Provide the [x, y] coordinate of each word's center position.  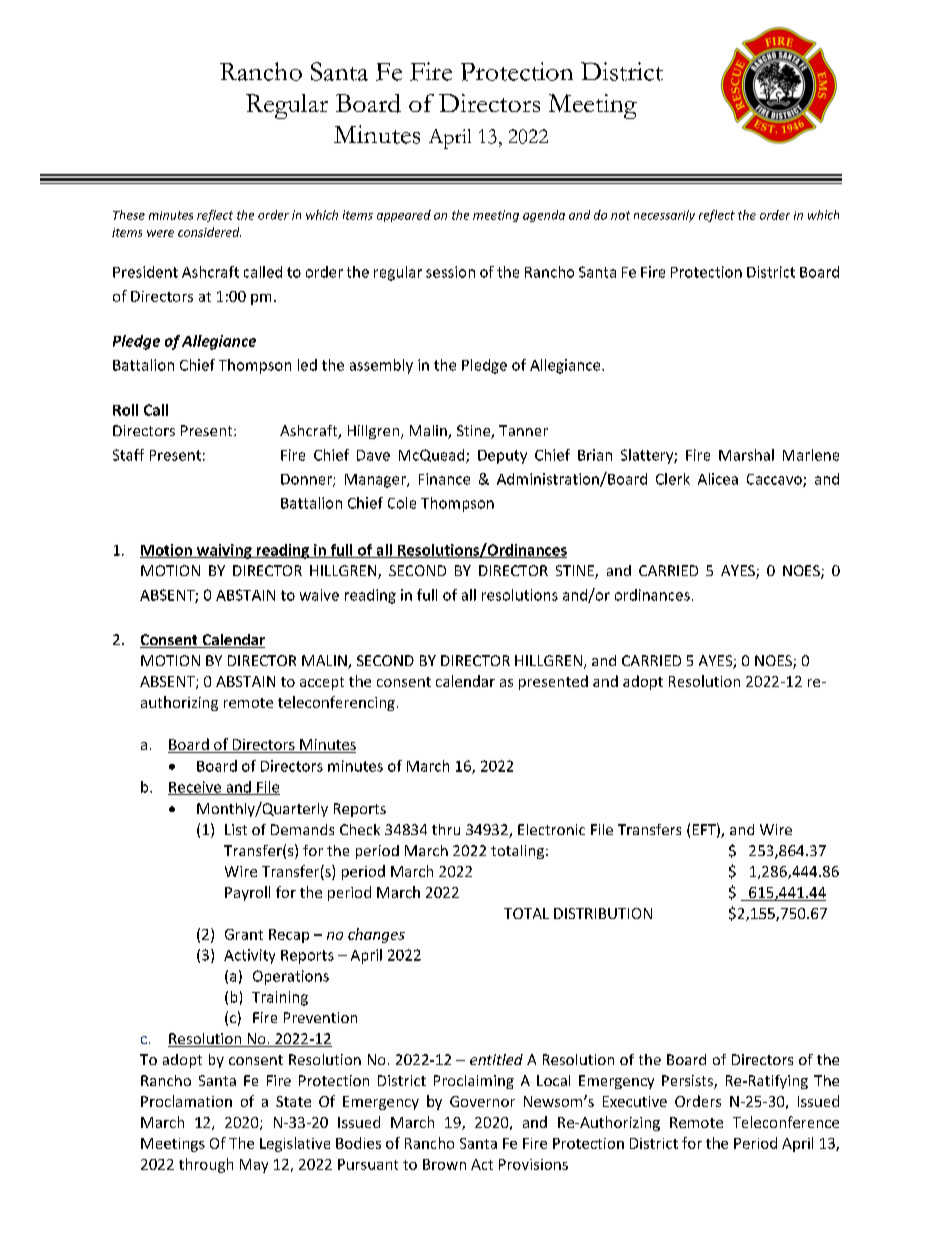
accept [322, 683]
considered [209, 232]
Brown [444, 1164]
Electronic [551, 829]
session [450, 272]
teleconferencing [336, 703]
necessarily [664, 216]
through [206, 1165]
